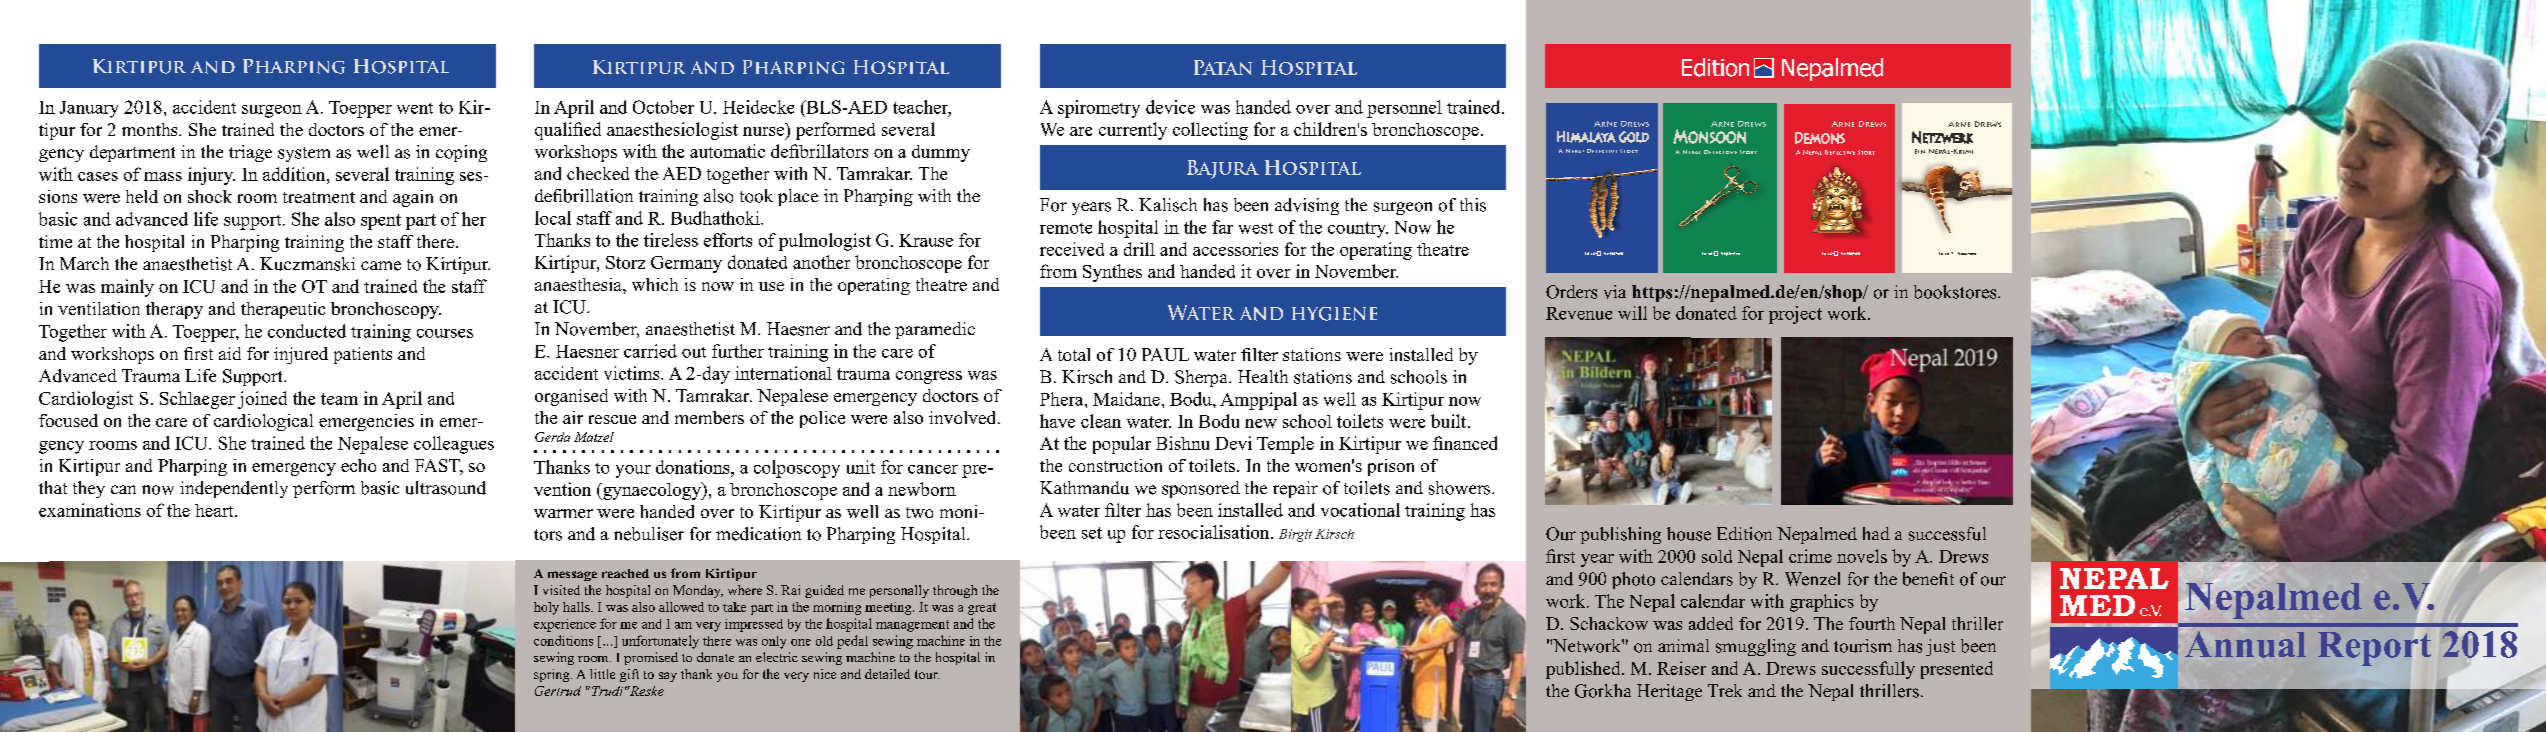 The height and width of the screenshot is (732, 2546). What do you see at coordinates (1942, 137) in the screenshot?
I see `Netzwerk` at bounding box center [1942, 137].
